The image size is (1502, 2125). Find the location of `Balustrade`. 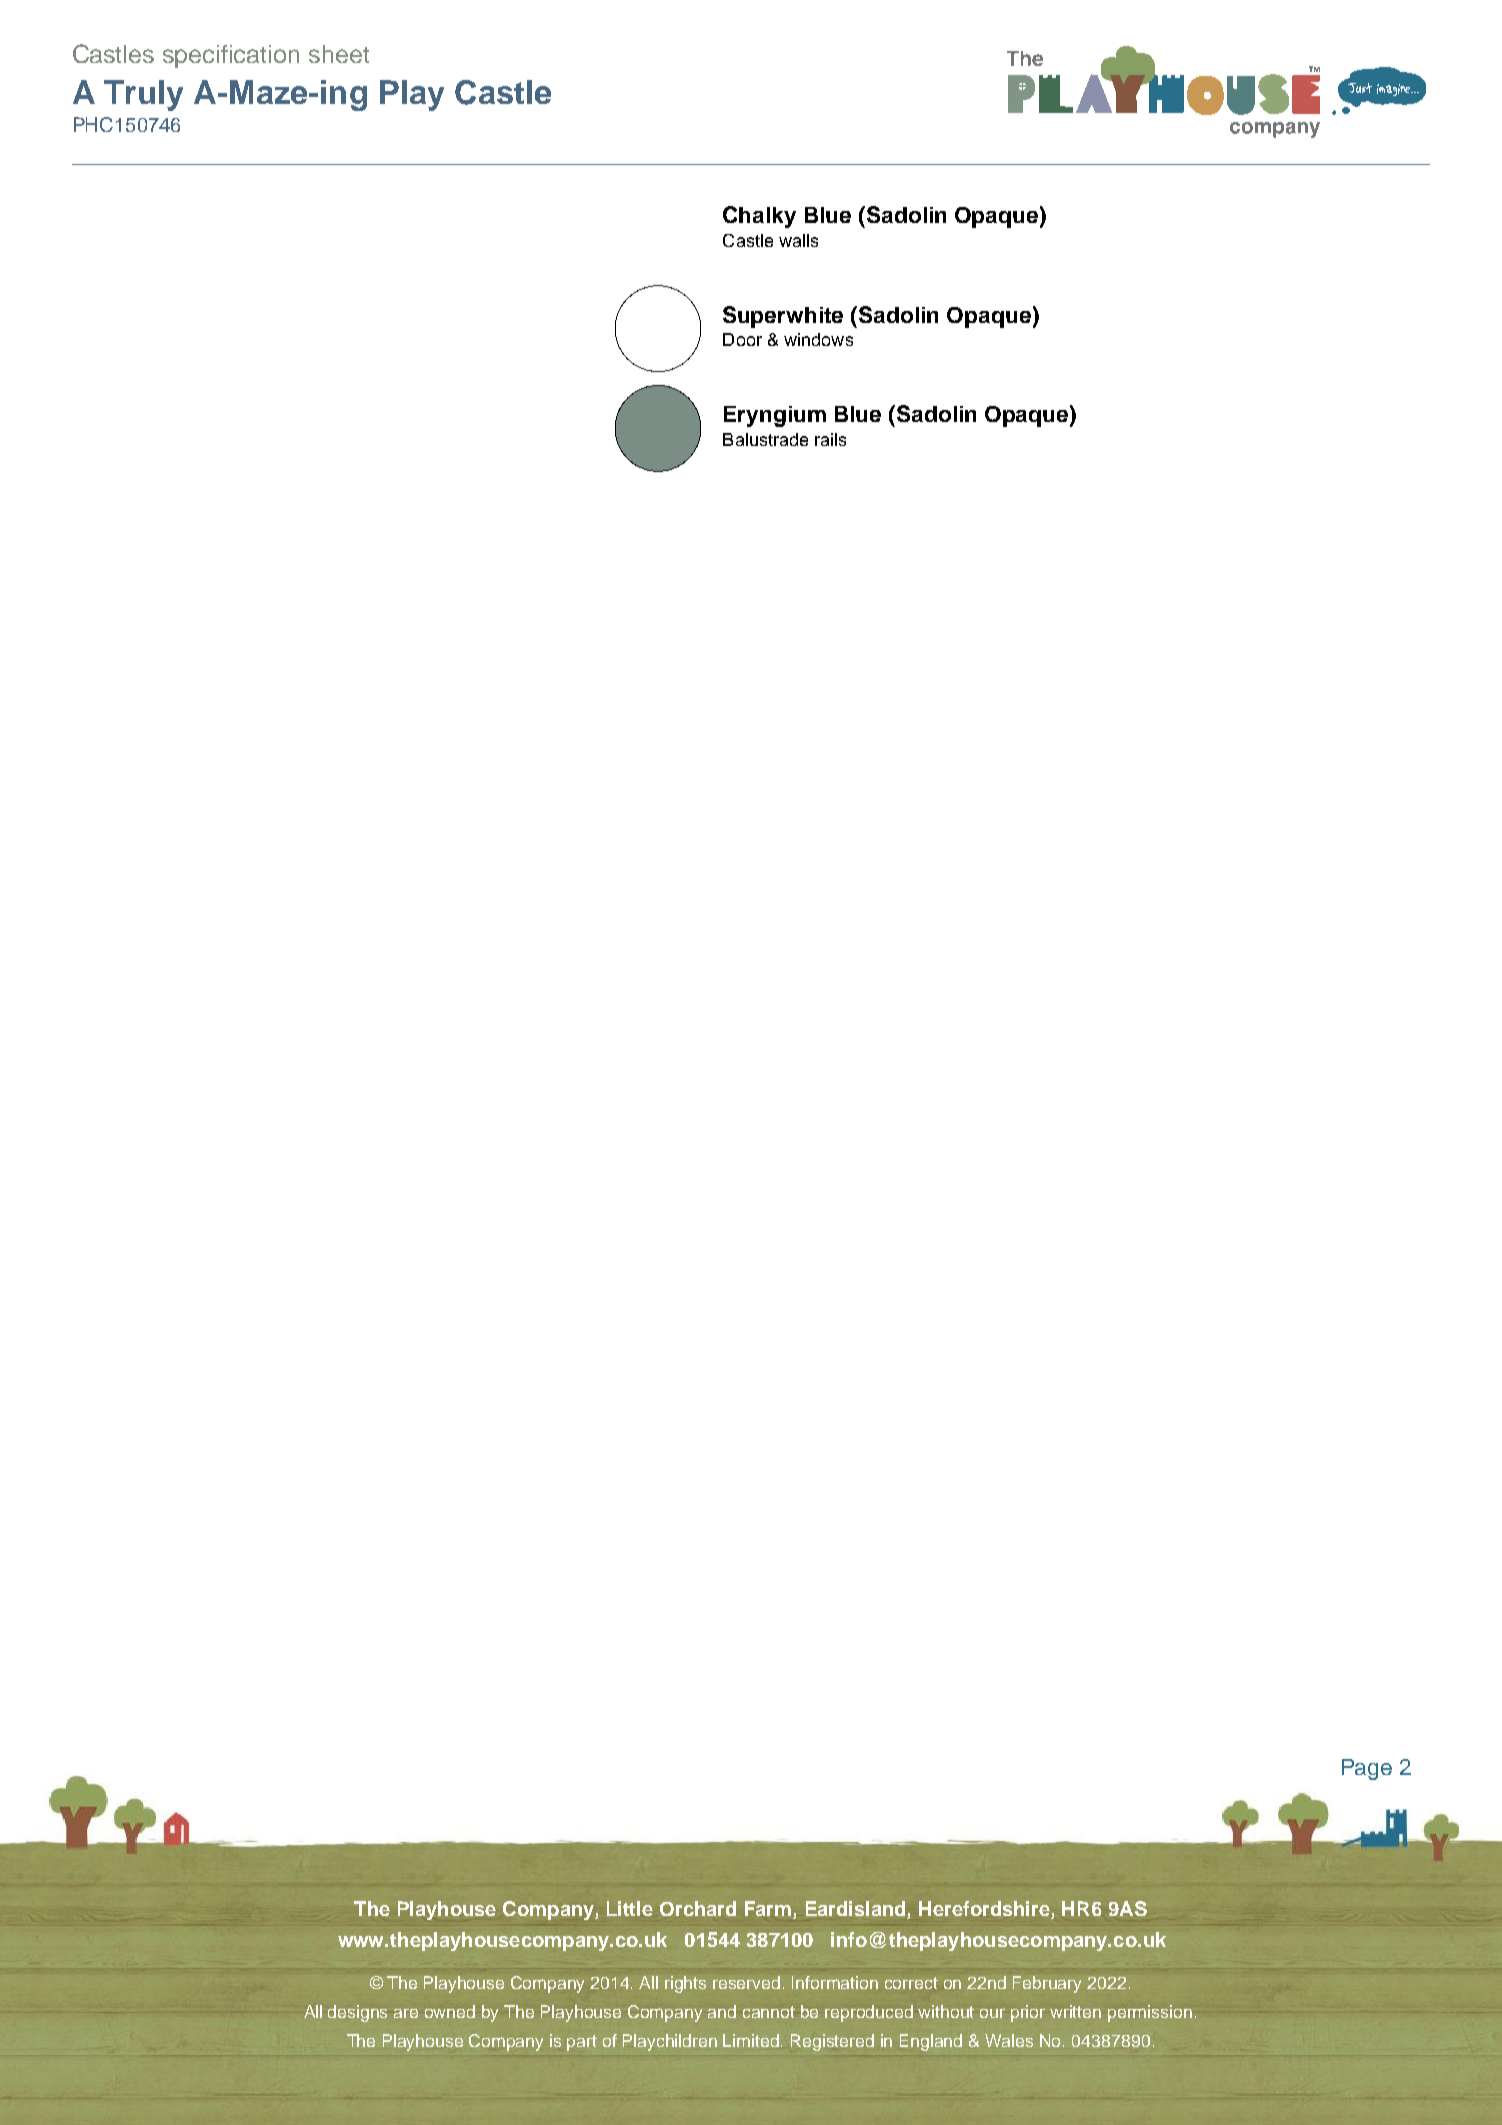

Balustrade is located at coordinates (765, 439).
